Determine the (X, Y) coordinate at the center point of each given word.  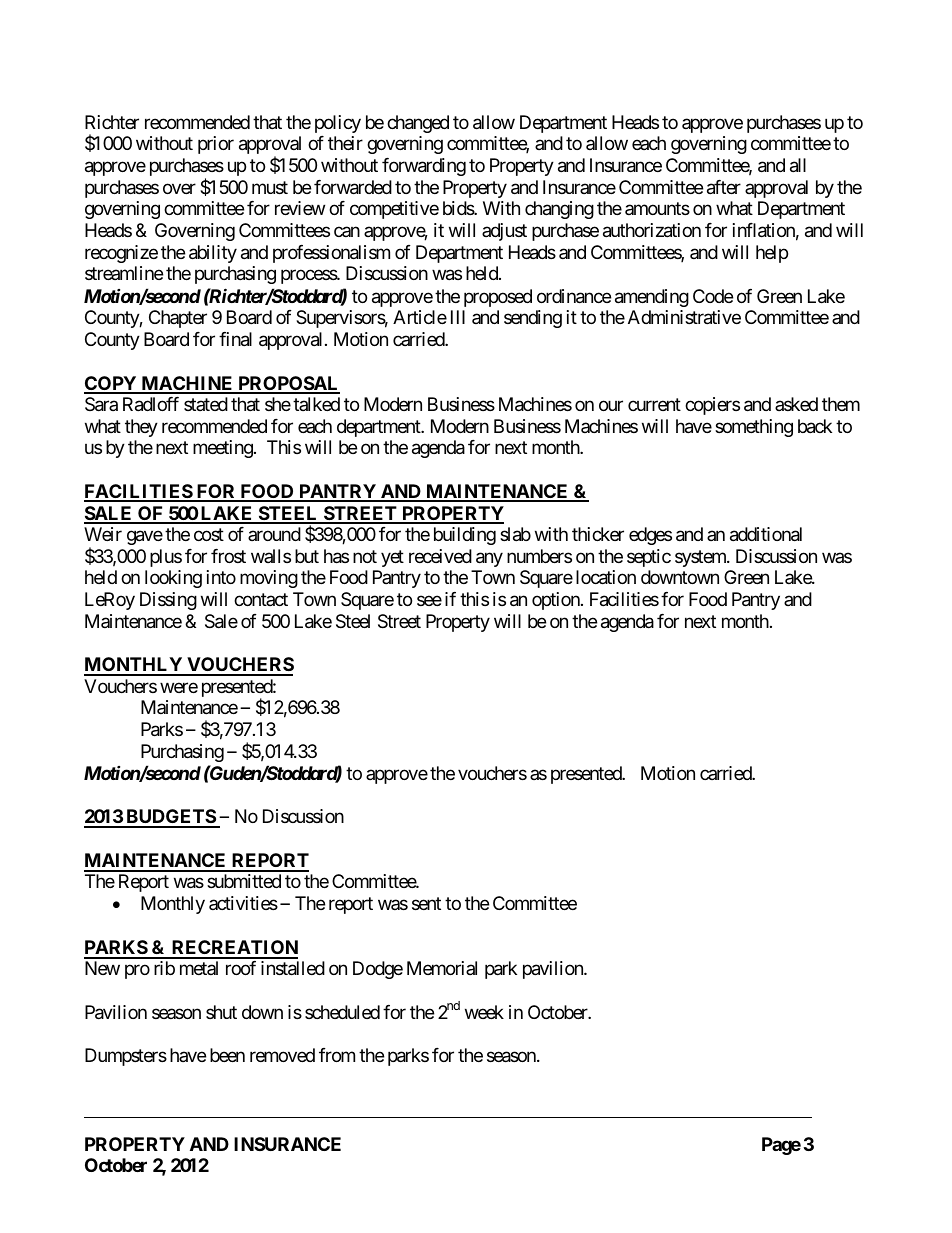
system (701, 558)
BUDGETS (170, 818)
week (484, 1012)
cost (209, 534)
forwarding (424, 167)
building (465, 536)
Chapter (178, 319)
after (724, 187)
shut (221, 1012)
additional (766, 534)
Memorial (442, 968)
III (458, 317)
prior (216, 145)
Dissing (168, 601)
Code (713, 296)
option (557, 601)
